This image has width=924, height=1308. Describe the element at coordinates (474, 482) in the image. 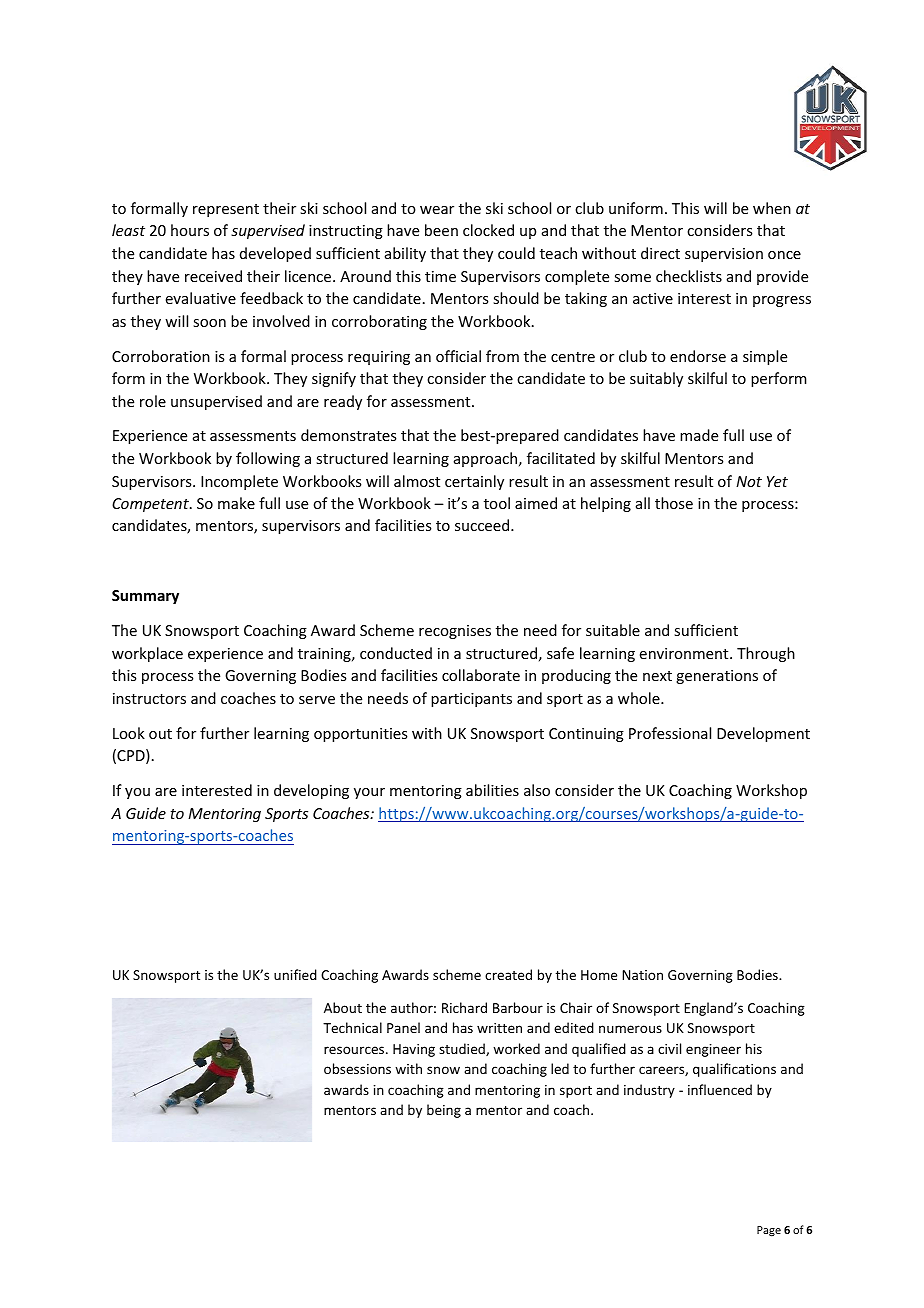

I see `certainly` at that location.
